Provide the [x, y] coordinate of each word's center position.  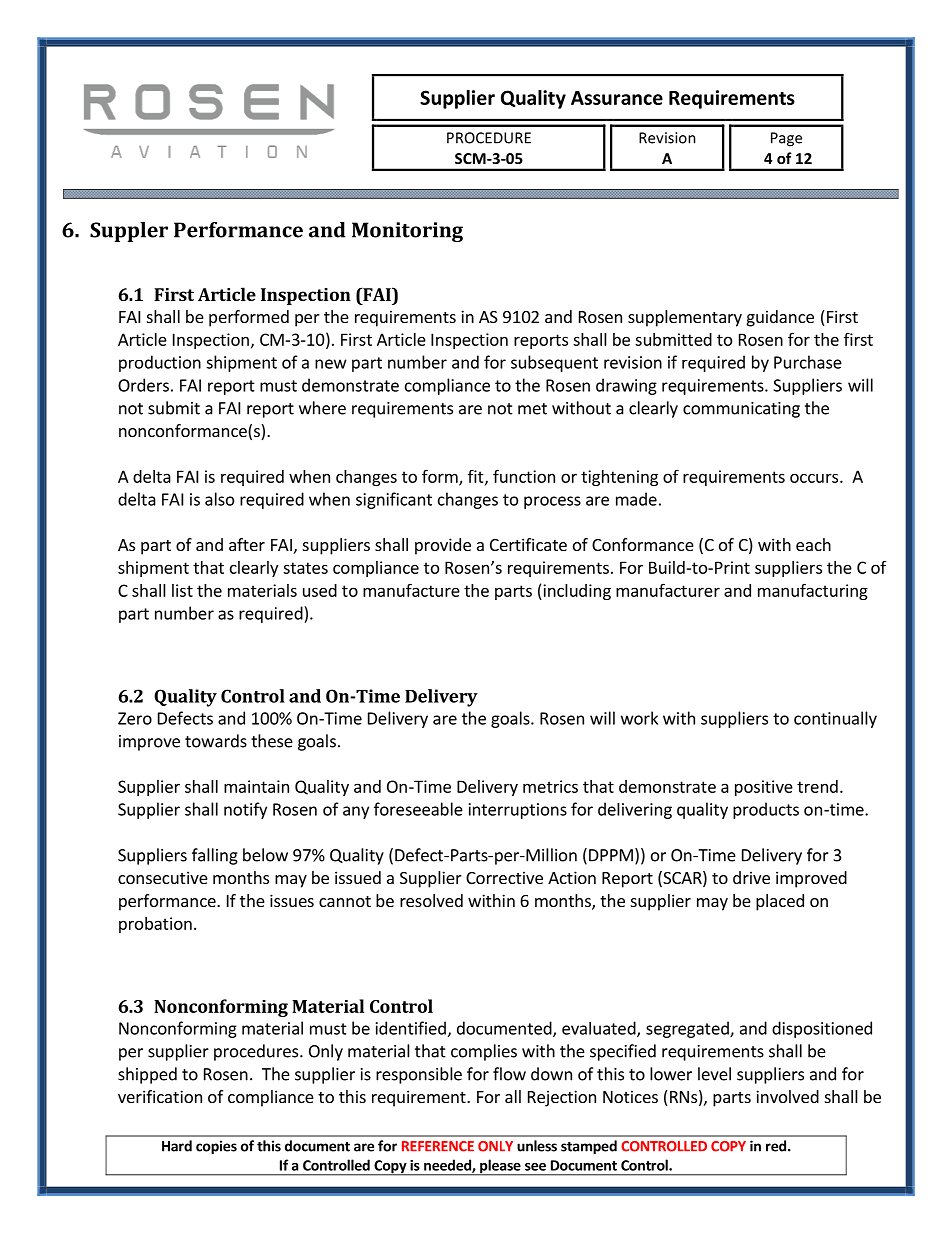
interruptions [518, 811]
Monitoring [407, 232]
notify [245, 810]
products [766, 810]
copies [216, 1147]
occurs [814, 478]
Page [786, 139]
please [500, 1167]
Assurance [617, 98]
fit [477, 477]
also [219, 499]
